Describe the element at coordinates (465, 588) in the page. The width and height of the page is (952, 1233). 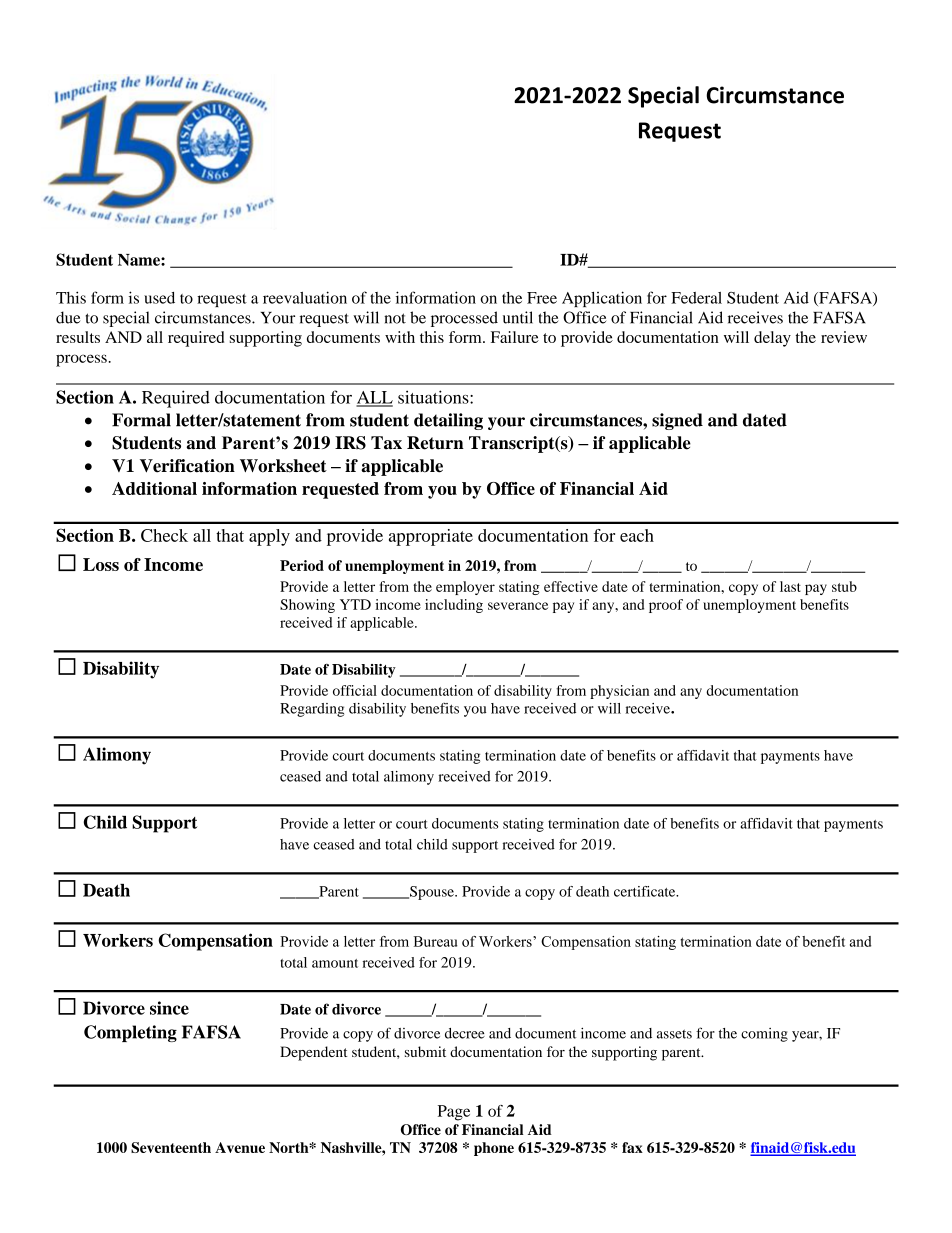
I see `employer` at that location.
